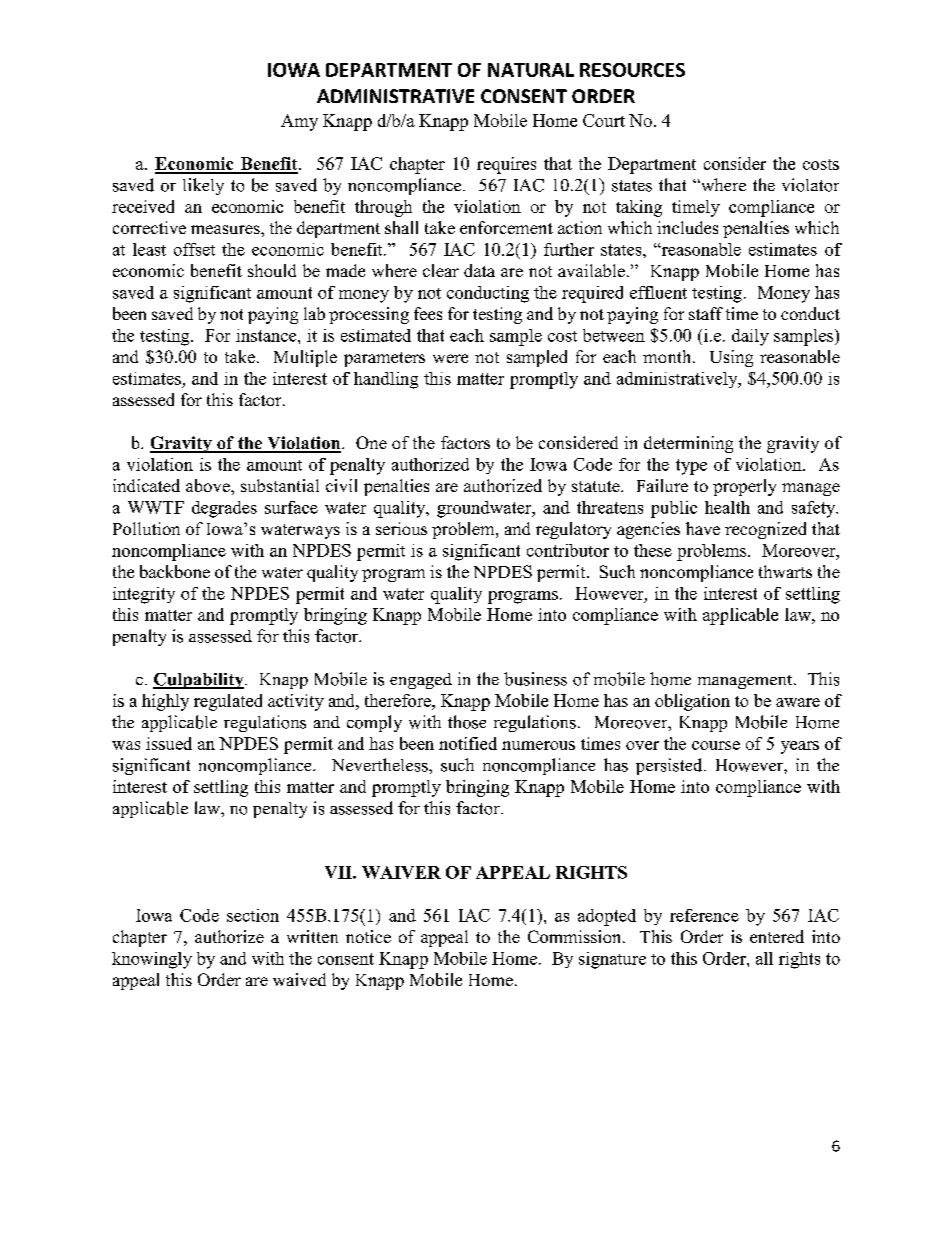 This document has height=1233, width=952. What do you see at coordinates (531, 70) in the document?
I see `NATURAL` at bounding box center [531, 70].
